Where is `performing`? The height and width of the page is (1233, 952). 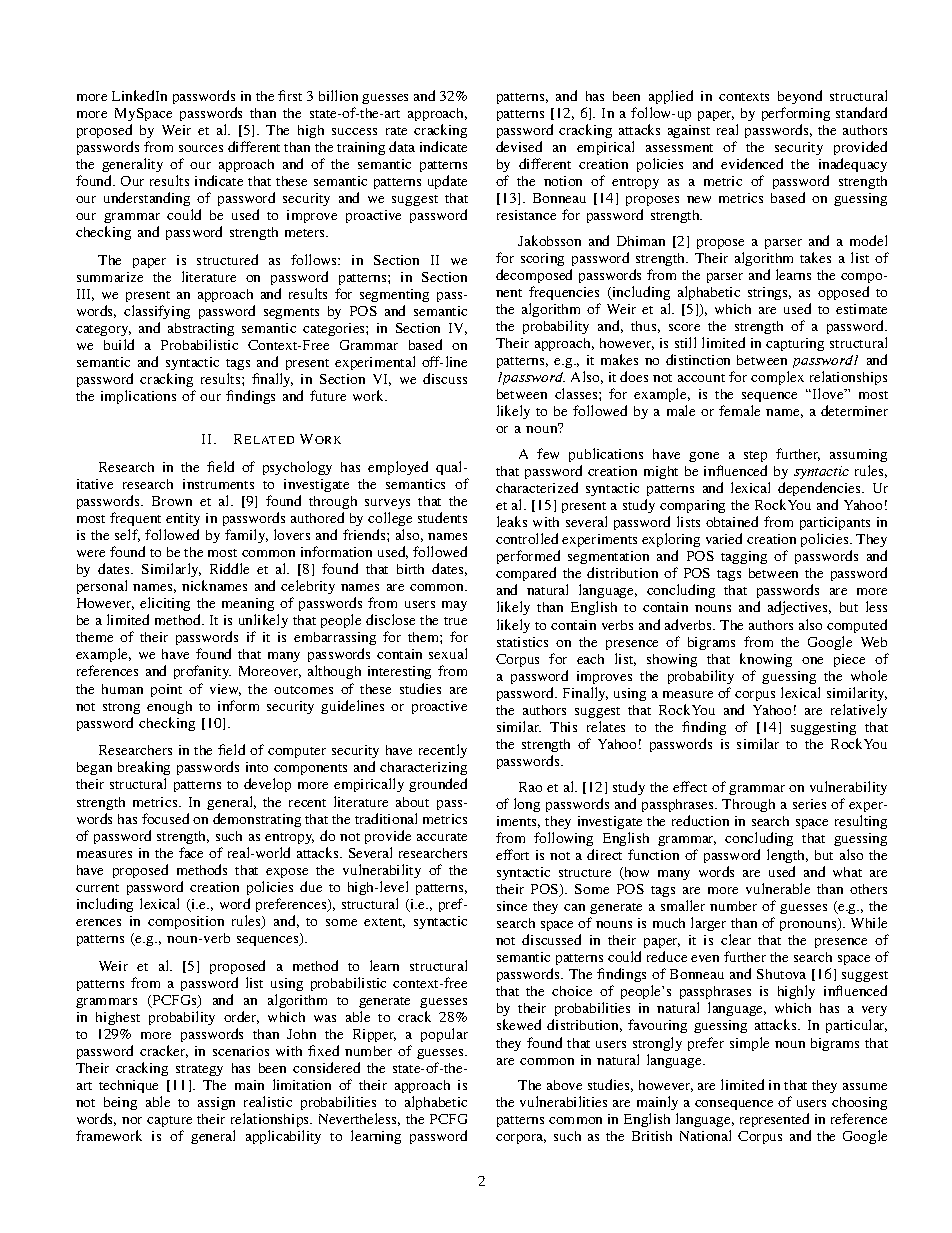
performing is located at coordinates (796, 114).
